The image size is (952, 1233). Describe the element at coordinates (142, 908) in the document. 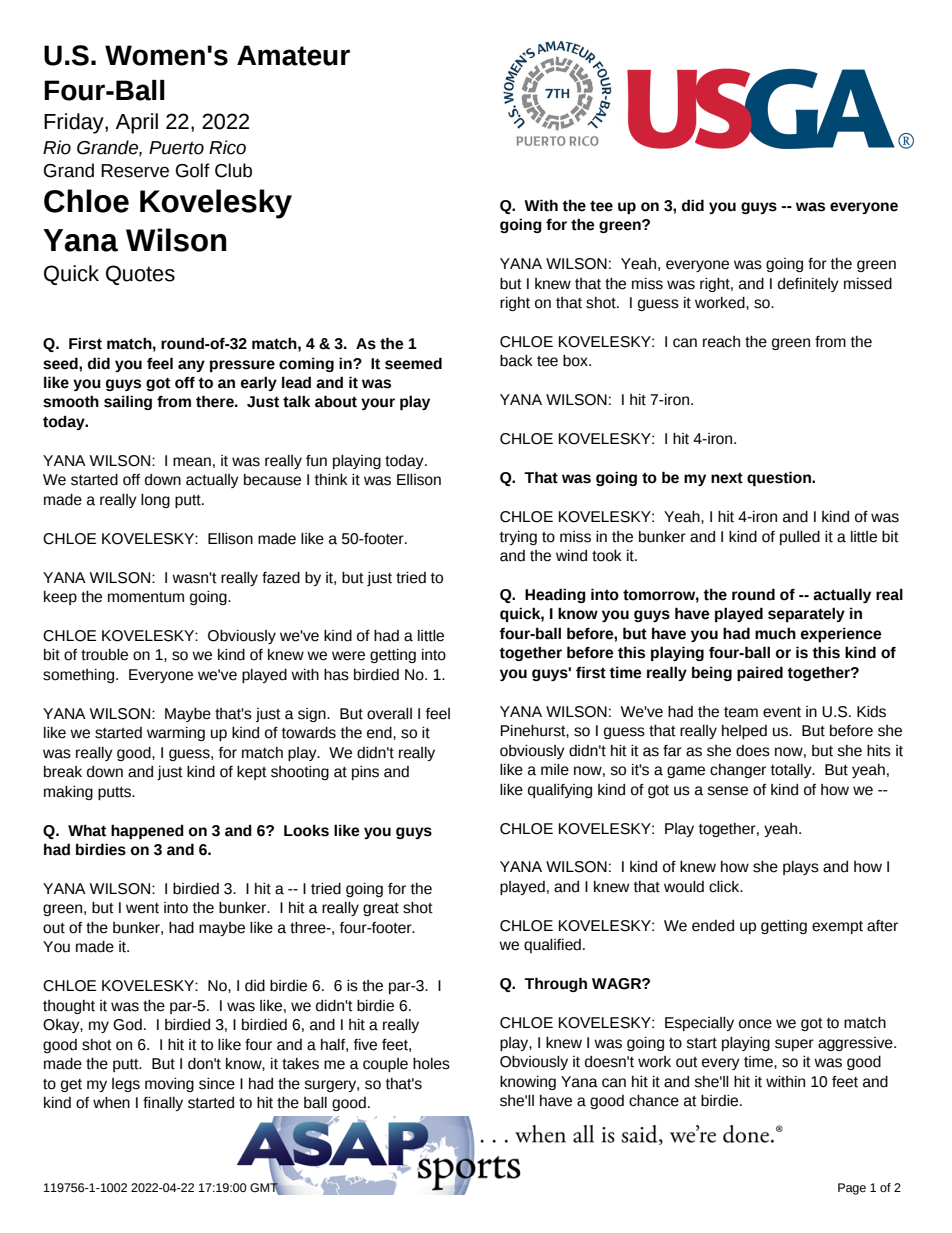

I see `went` at that location.
